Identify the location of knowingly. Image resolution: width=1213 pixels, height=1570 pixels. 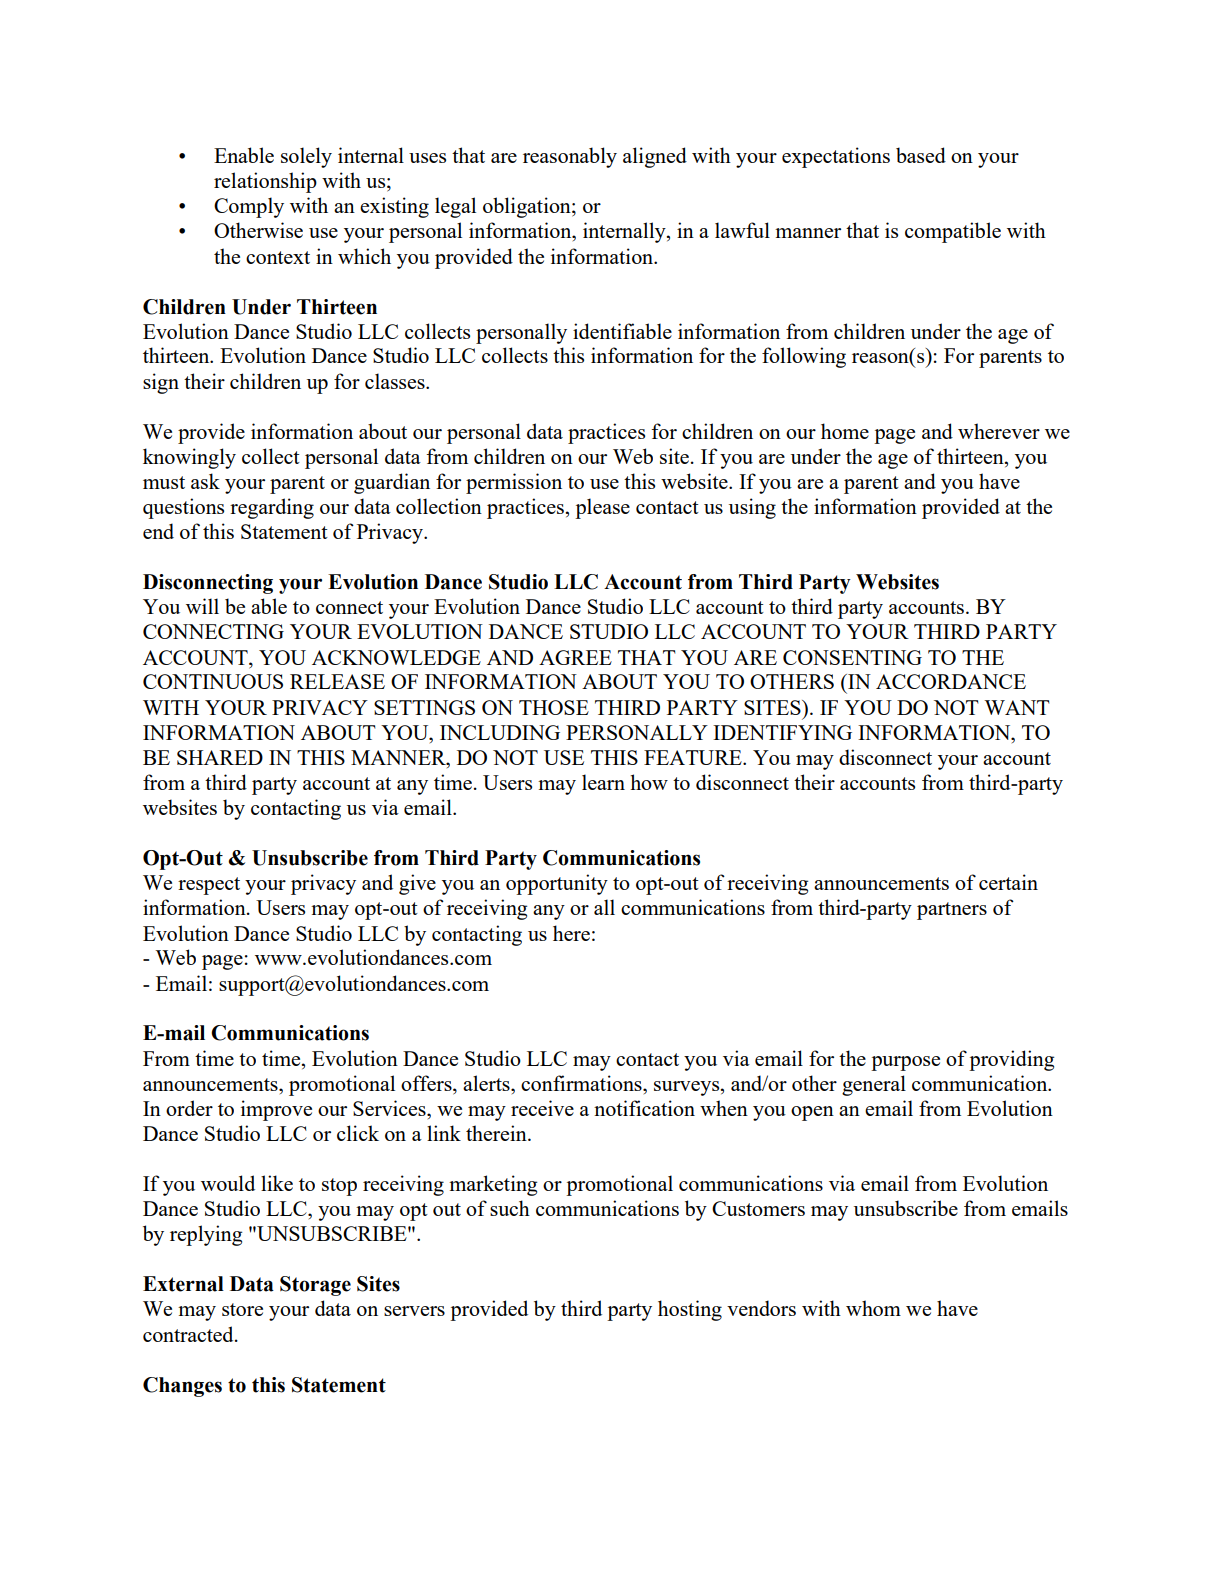
(189, 458).
